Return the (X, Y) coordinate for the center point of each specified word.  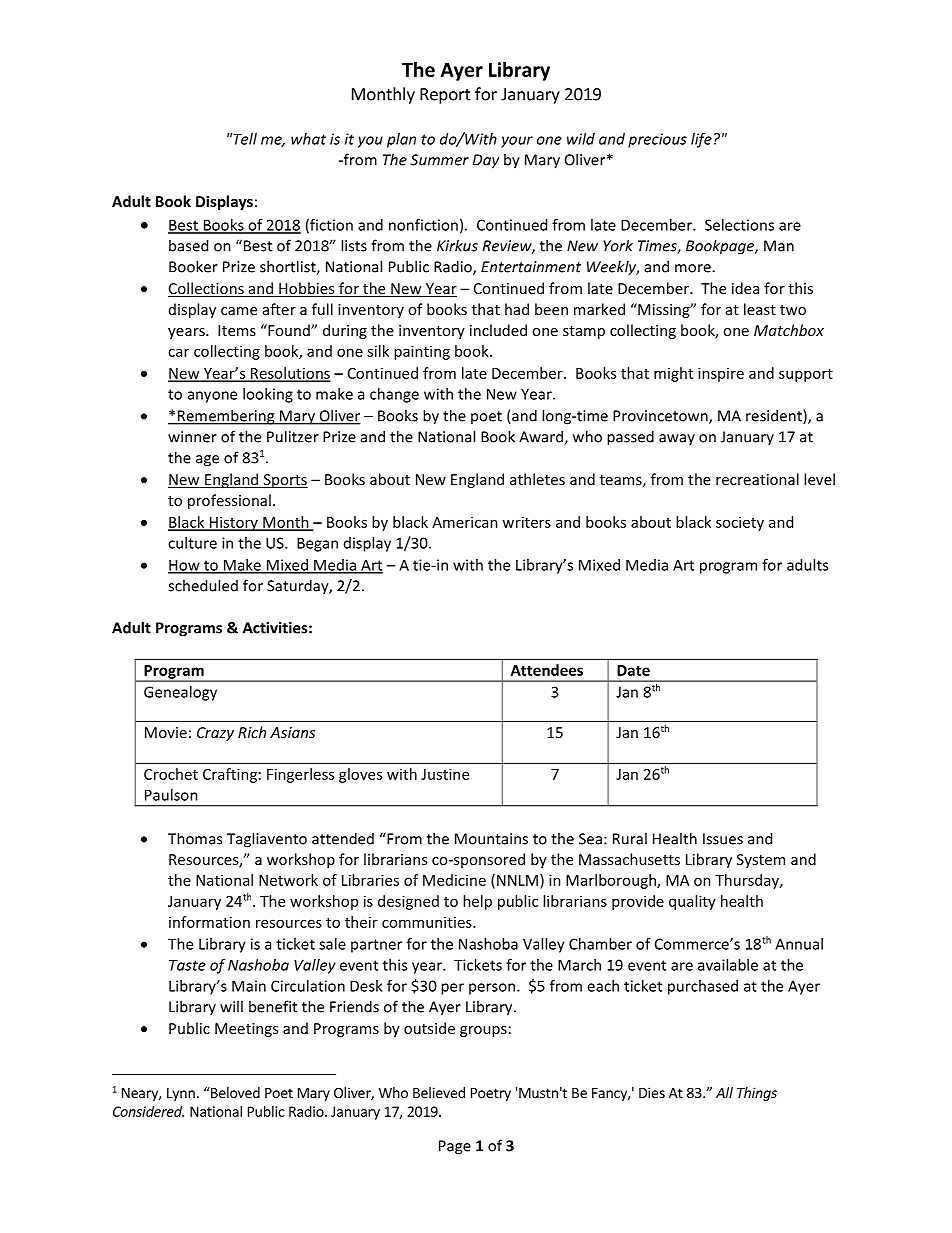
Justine (445, 774)
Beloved (234, 1092)
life (701, 140)
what (308, 139)
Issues (723, 839)
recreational (757, 479)
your (517, 142)
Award (542, 437)
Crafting (230, 775)
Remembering (226, 417)
